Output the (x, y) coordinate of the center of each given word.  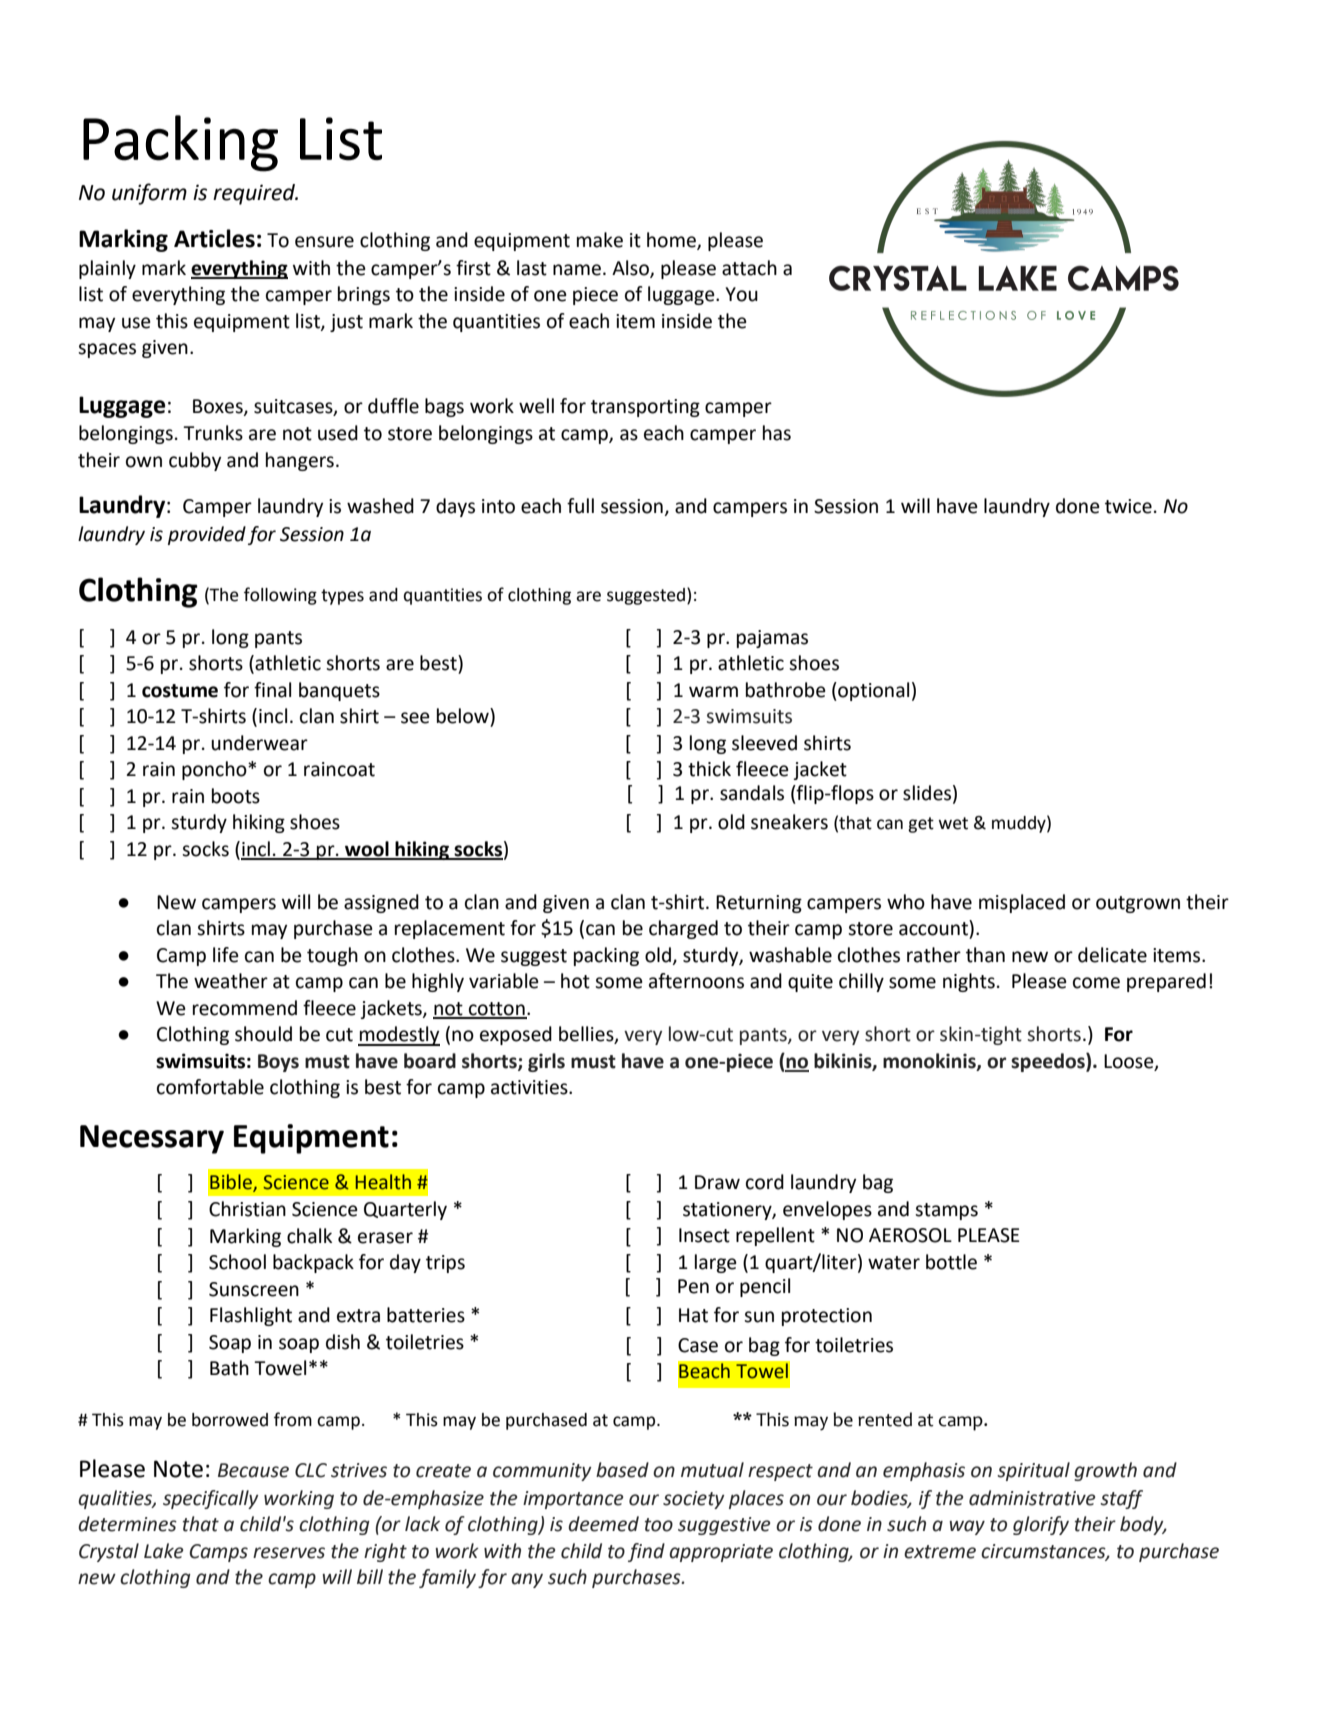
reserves (289, 1553)
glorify (1041, 1525)
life (226, 955)
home (672, 241)
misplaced (1022, 903)
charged (683, 929)
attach (749, 268)
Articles (214, 238)
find (646, 1552)
